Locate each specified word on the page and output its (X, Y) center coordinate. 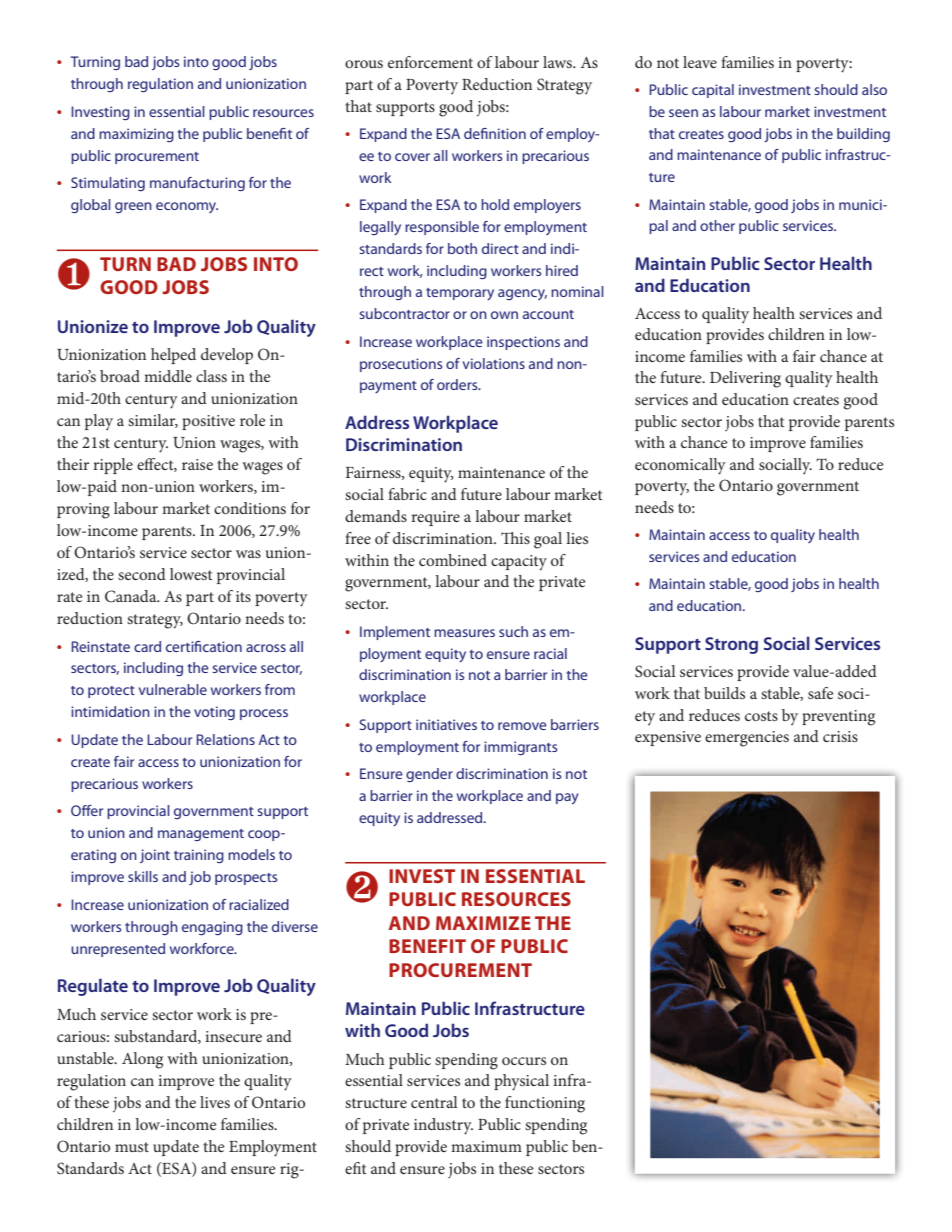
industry (443, 1126)
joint (155, 856)
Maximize (483, 923)
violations (494, 363)
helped (173, 356)
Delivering (745, 379)
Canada (132, 596)
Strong (731, 645)
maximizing (136, 135)
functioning (545, 1104)
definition (495, 133)
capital (713, 91)
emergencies (747, 739)
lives (215, 1102)
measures (464, 633)
